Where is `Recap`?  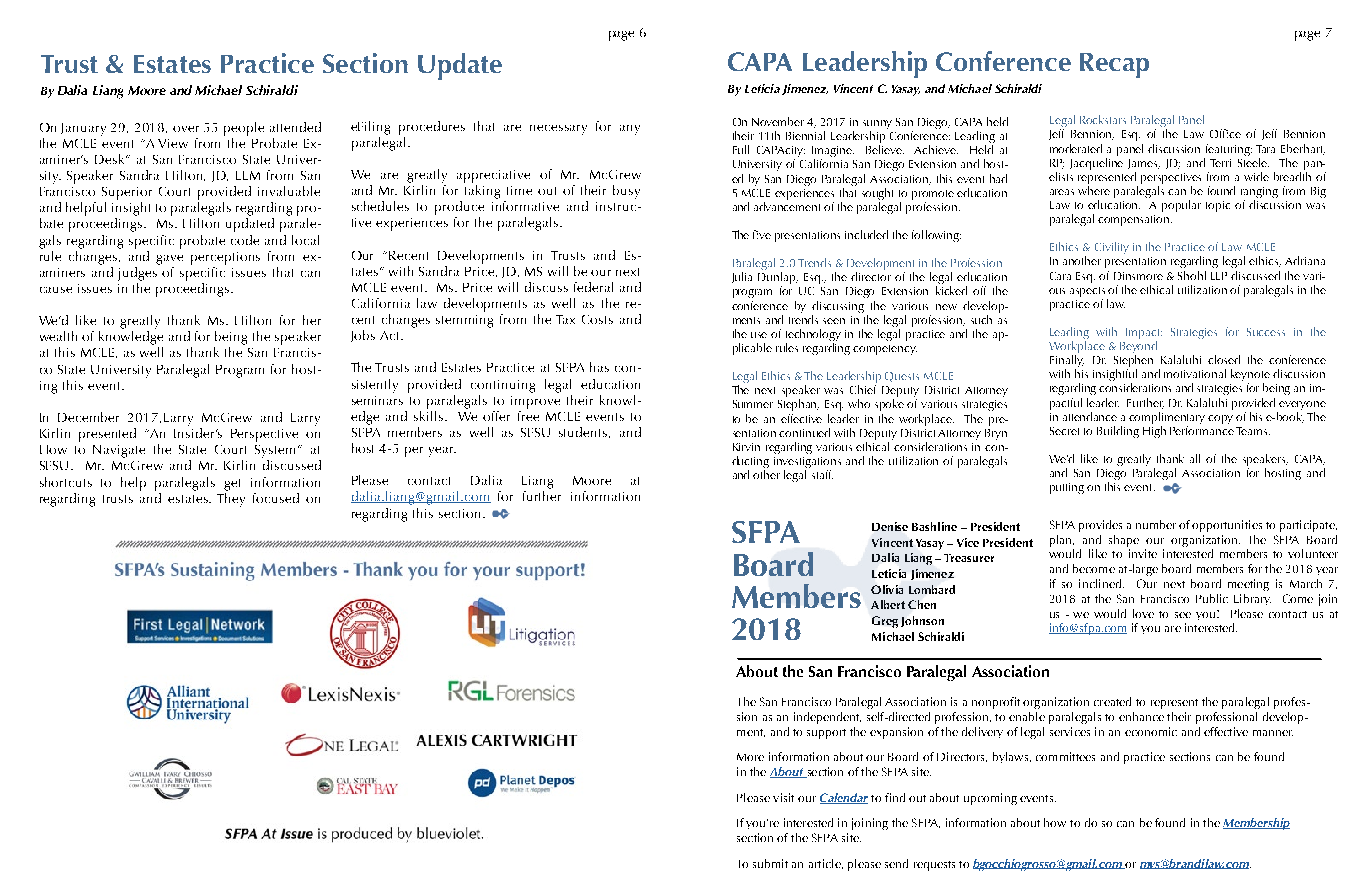 Recap is located at coordinates (1114, 65).
